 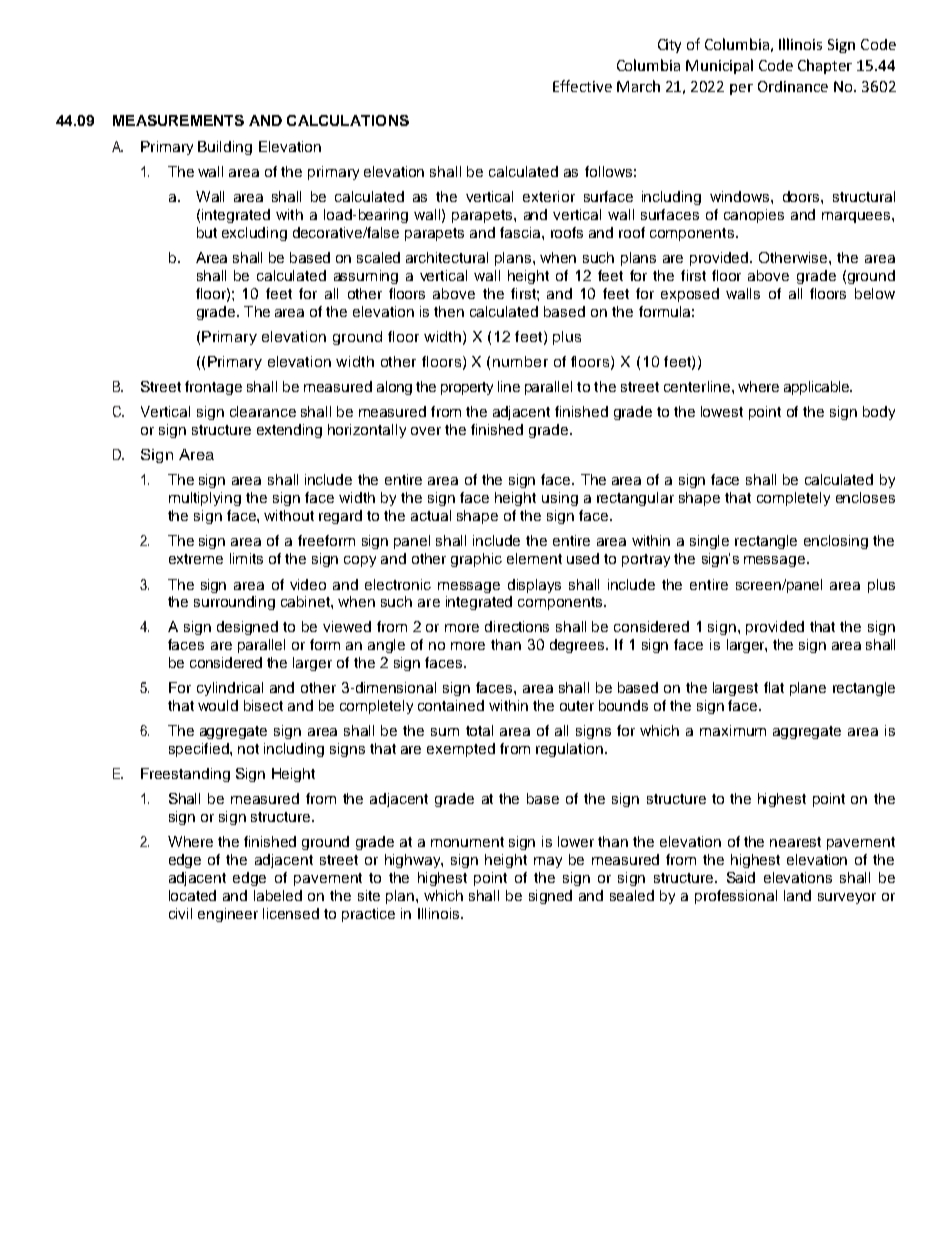 What do you see at coordinates (793, 86) in the image?
I see `Ordinance` at bounding box center [793, 86].
